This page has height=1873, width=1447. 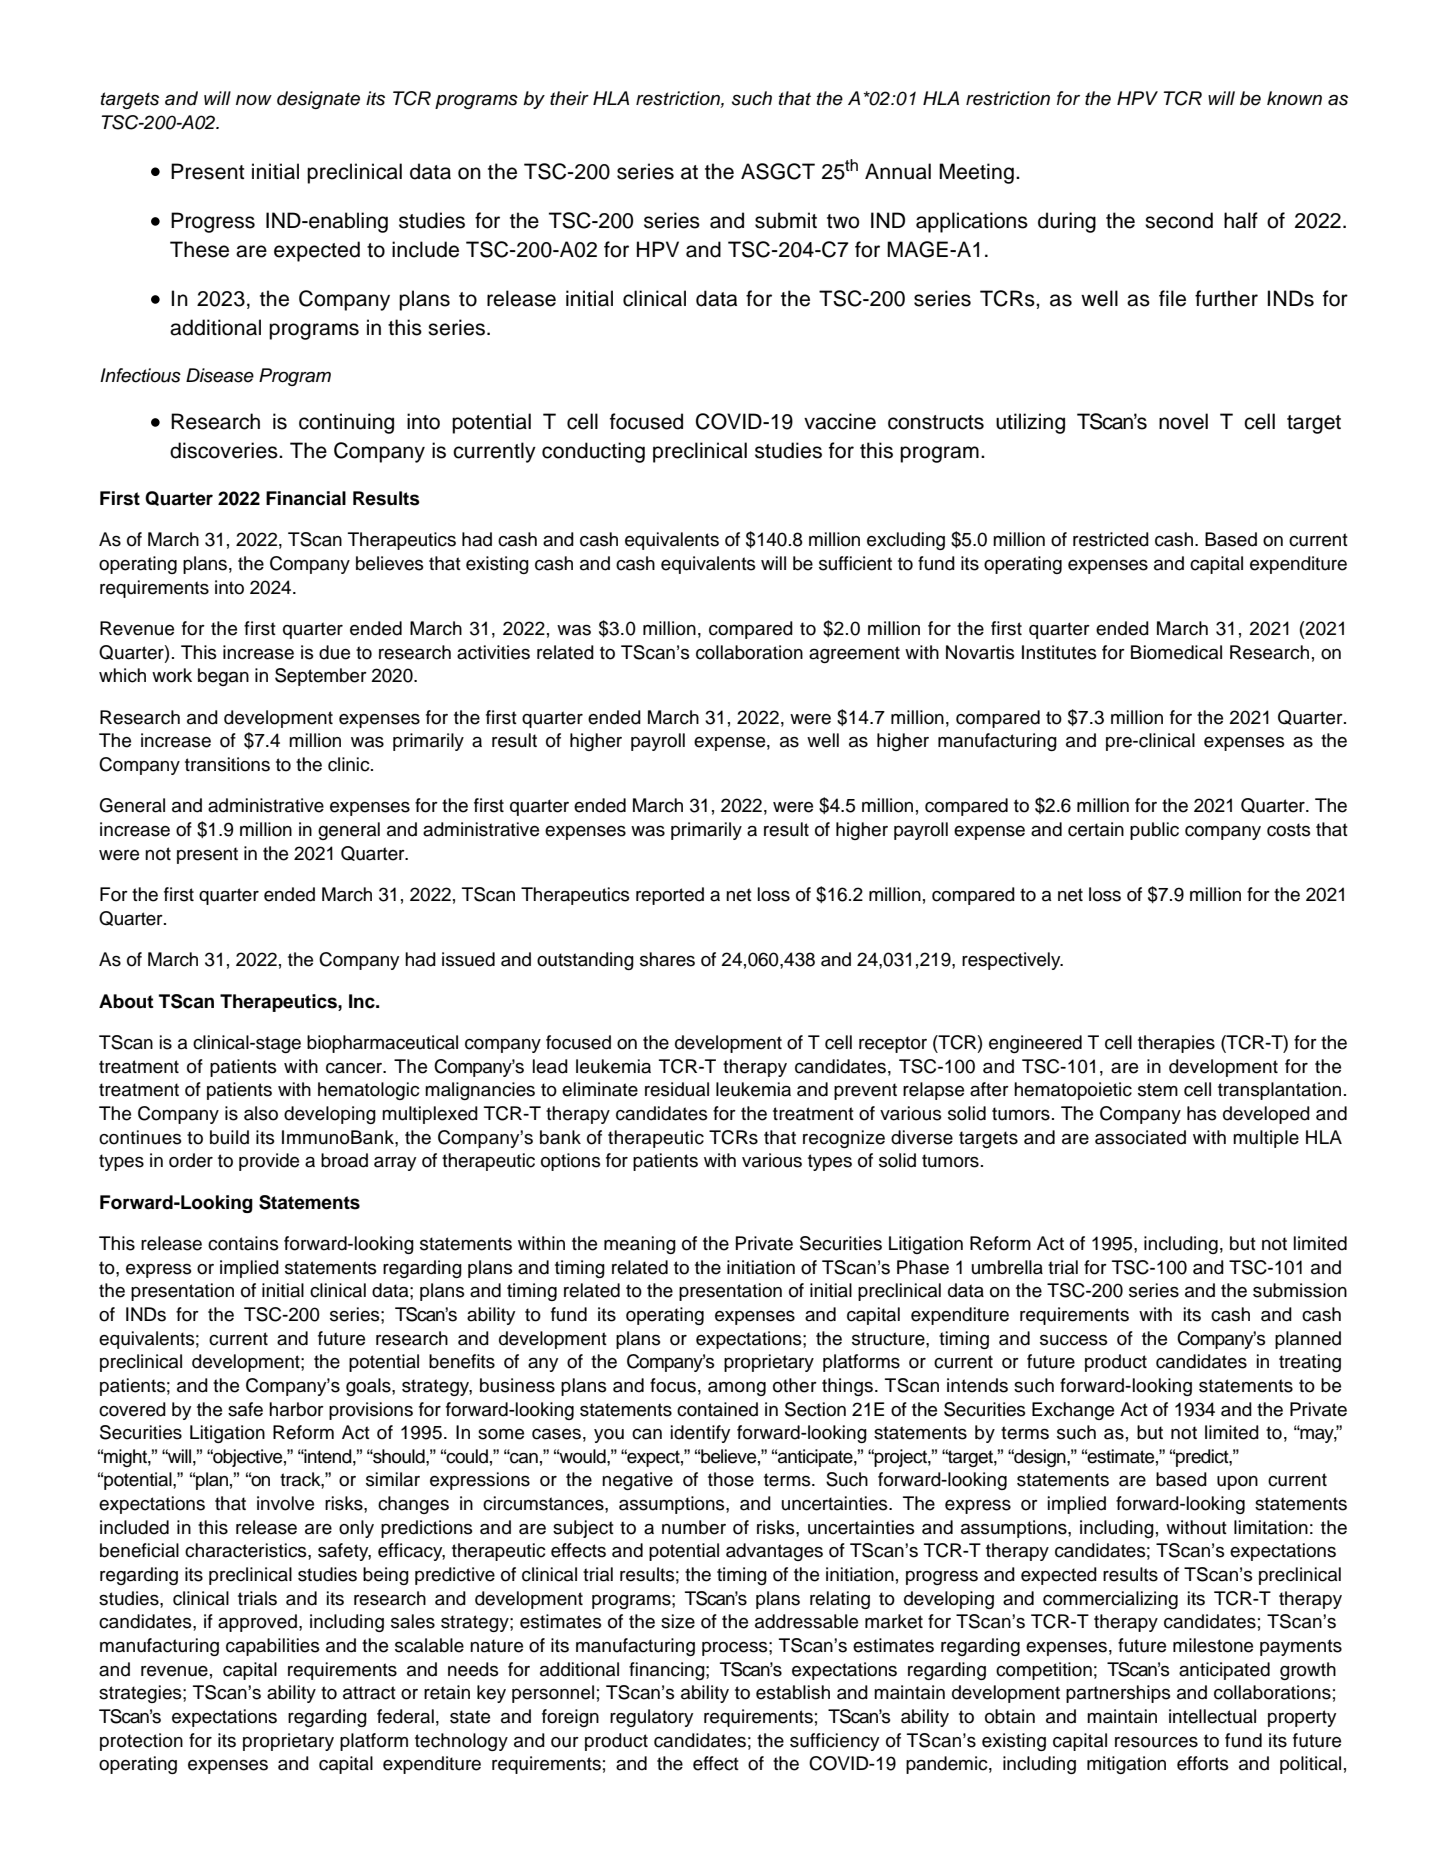 I want to click on submit, so click(x=786, y=220).
